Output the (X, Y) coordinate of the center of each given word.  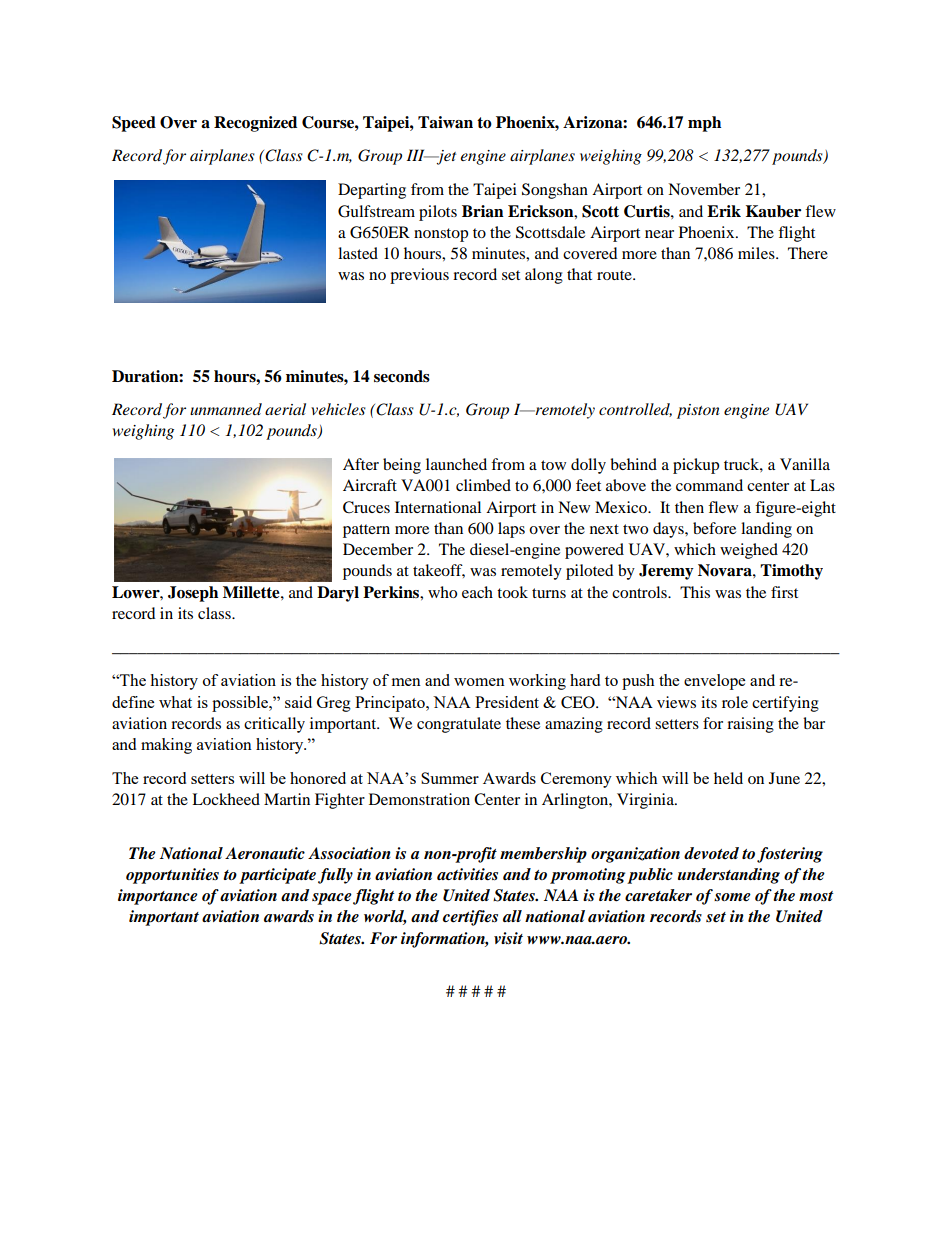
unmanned (226, 409)
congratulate (459, 725)
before (714, 528)
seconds (402, 376)
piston (698, 411)
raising (750, 725)
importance (158, 897)
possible (241, 704)
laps (511, 530)
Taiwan (445, 122)
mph (704, 124)
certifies (470, 918)
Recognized (255, 124)
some (732, 897)
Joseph (193, 594)
